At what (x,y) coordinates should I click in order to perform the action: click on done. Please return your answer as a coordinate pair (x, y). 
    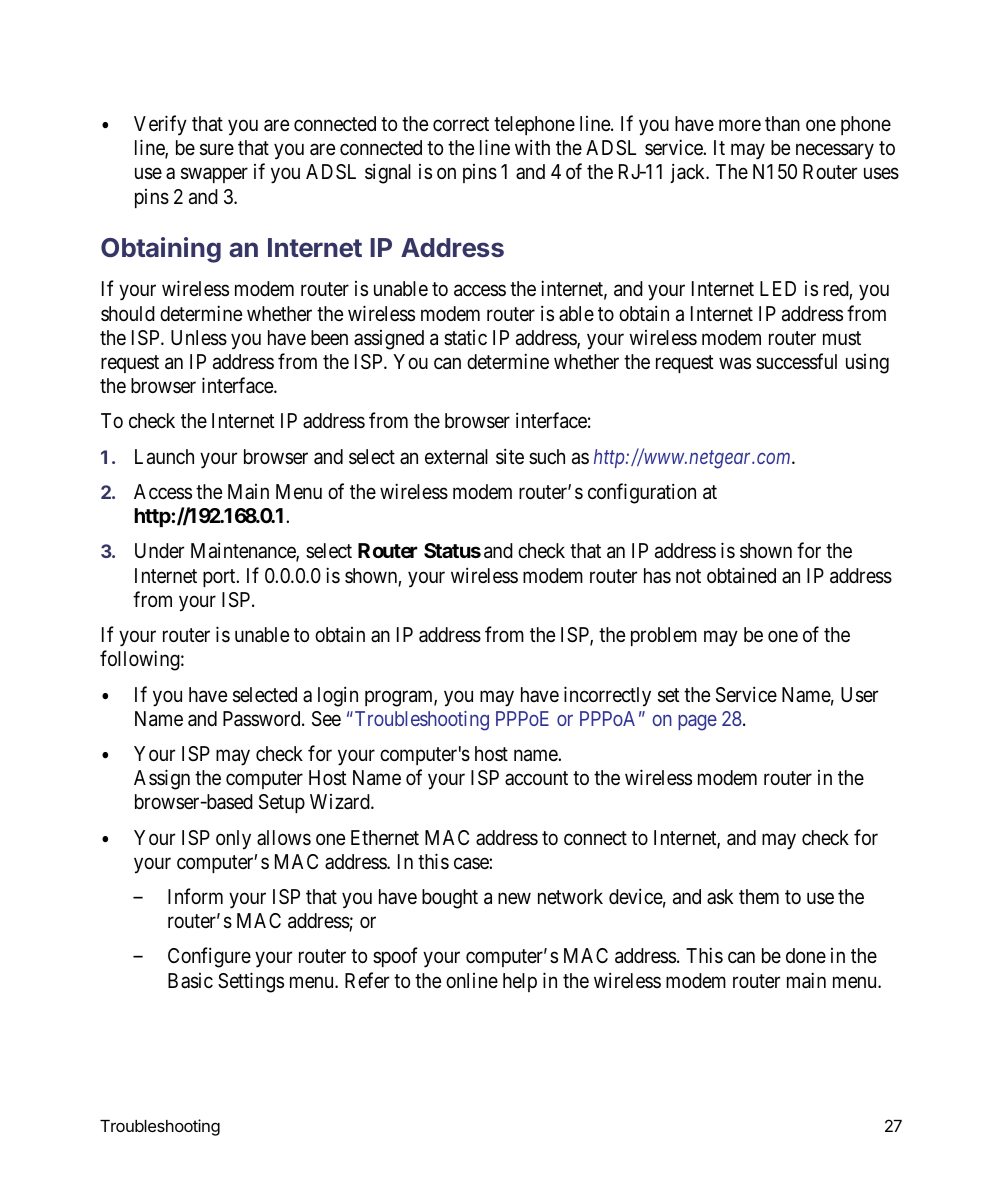
    Looking at the image, I should click on (806, 956).
